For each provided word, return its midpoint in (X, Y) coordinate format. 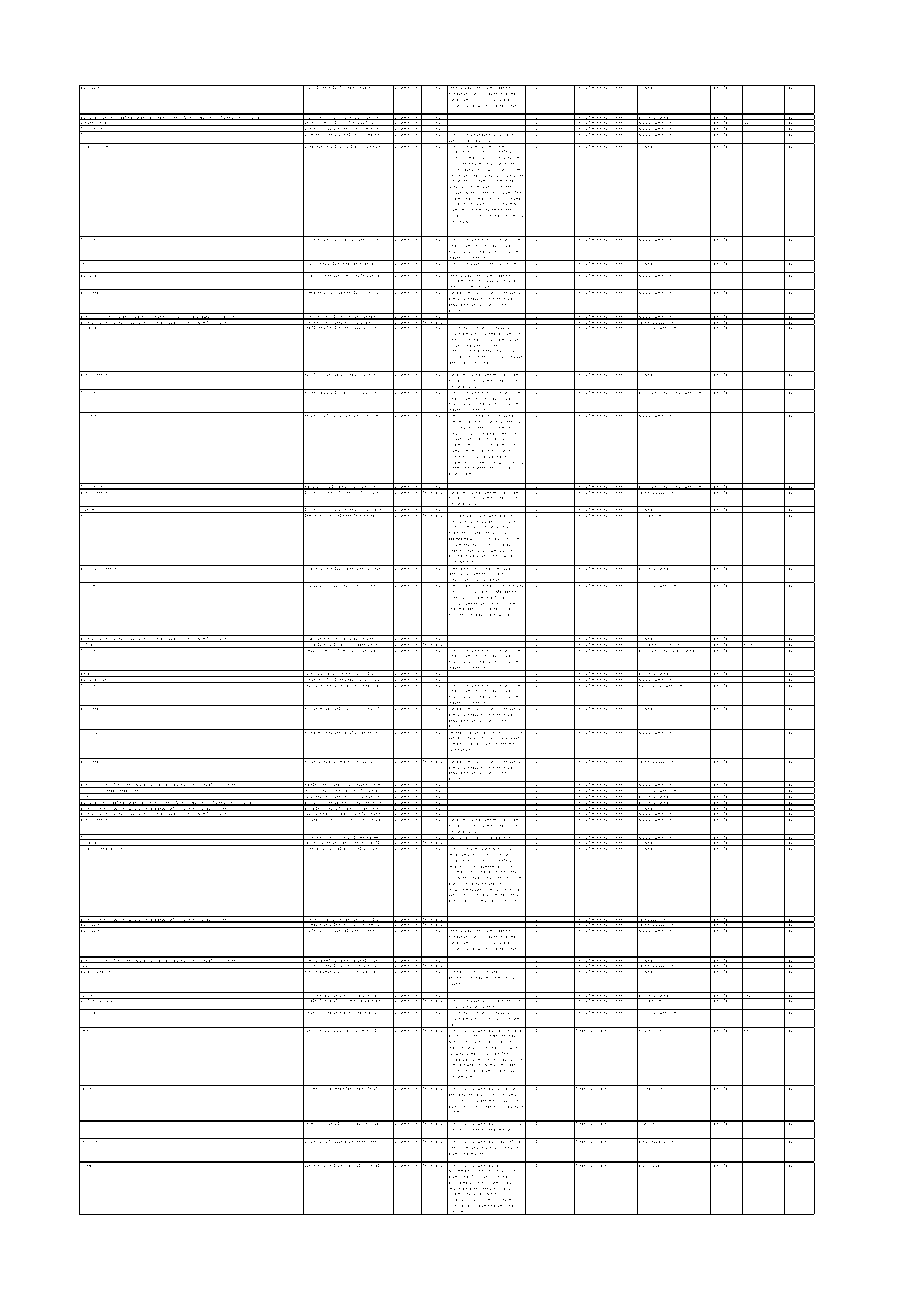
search (482, 1129)
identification (460, 363)
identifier (514, 1000)
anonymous (487, 744)
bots (512, 614)
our (516, 598)
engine (495, 1130)
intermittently (502, 978)
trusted (506, 1018)
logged (453, 984)
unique (497, 1000)
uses (486, 164)
